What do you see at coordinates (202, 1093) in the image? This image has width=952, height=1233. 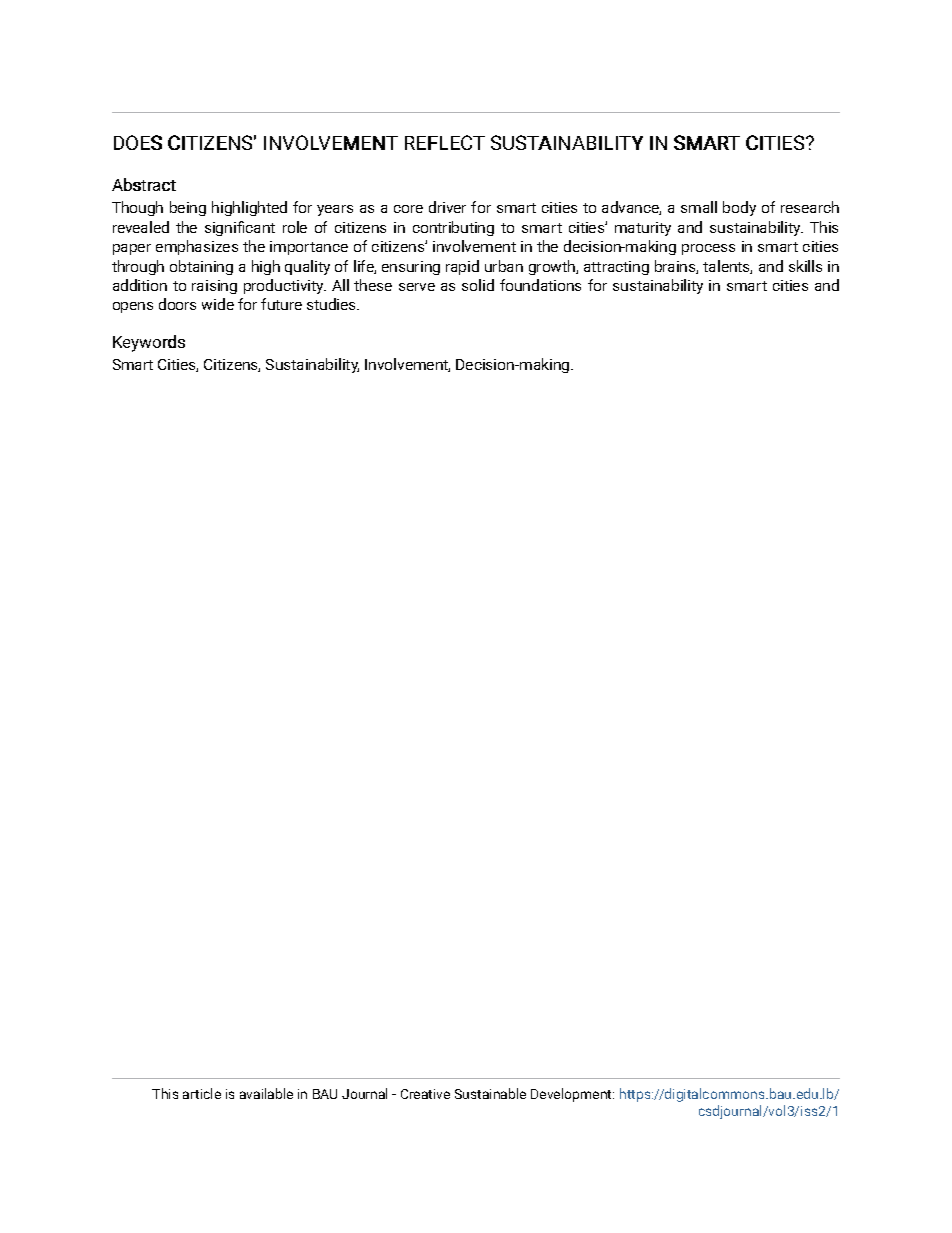 I see `article` at bounding box center [202, 1093].
